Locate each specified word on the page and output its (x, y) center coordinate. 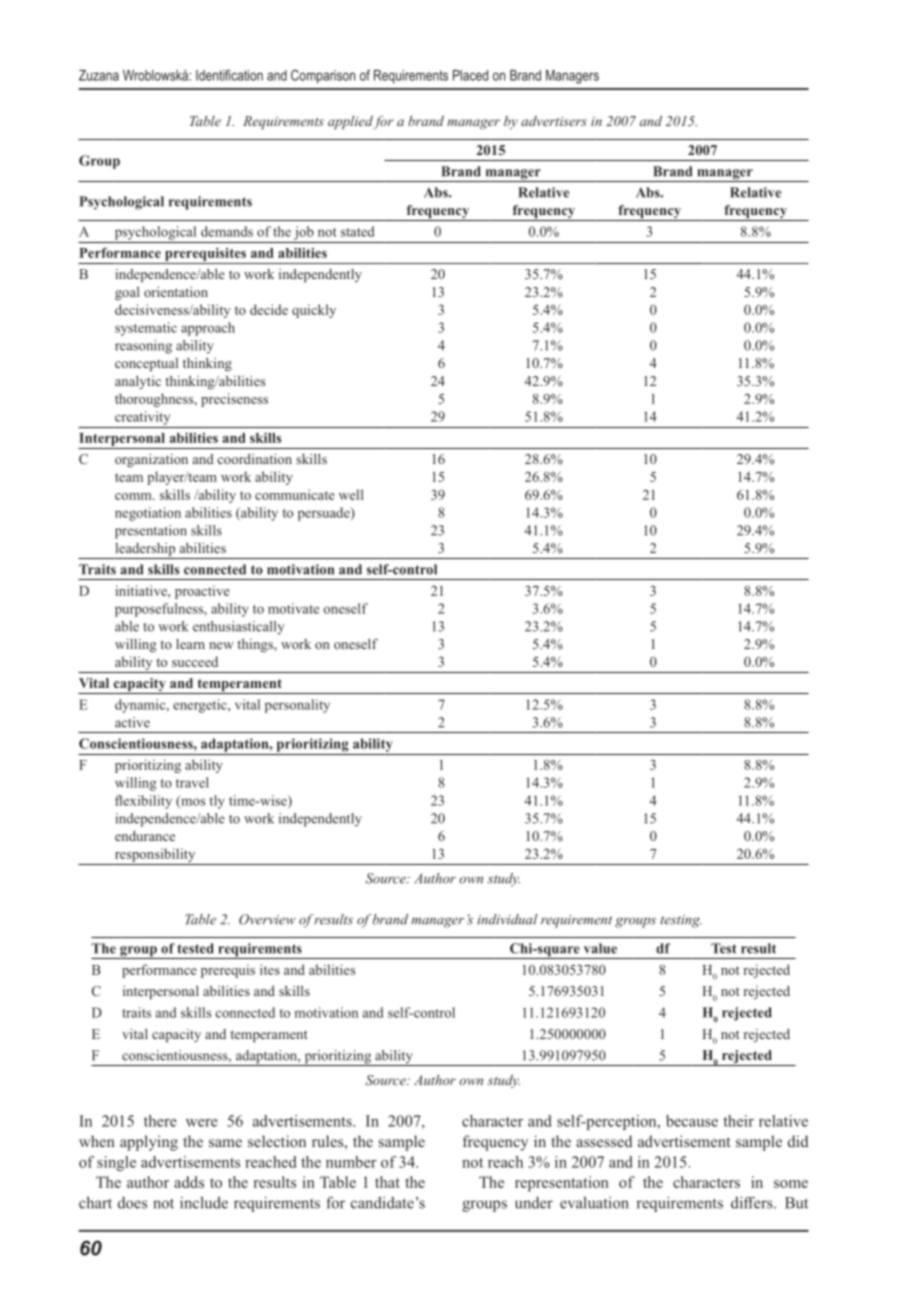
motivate (293, 608)
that (387, 1182)
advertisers (554, 121)
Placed (470, 75)
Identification (229, 75)
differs (753, 1202)
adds (189, 1182)
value (600, 948)
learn (190, 644)
